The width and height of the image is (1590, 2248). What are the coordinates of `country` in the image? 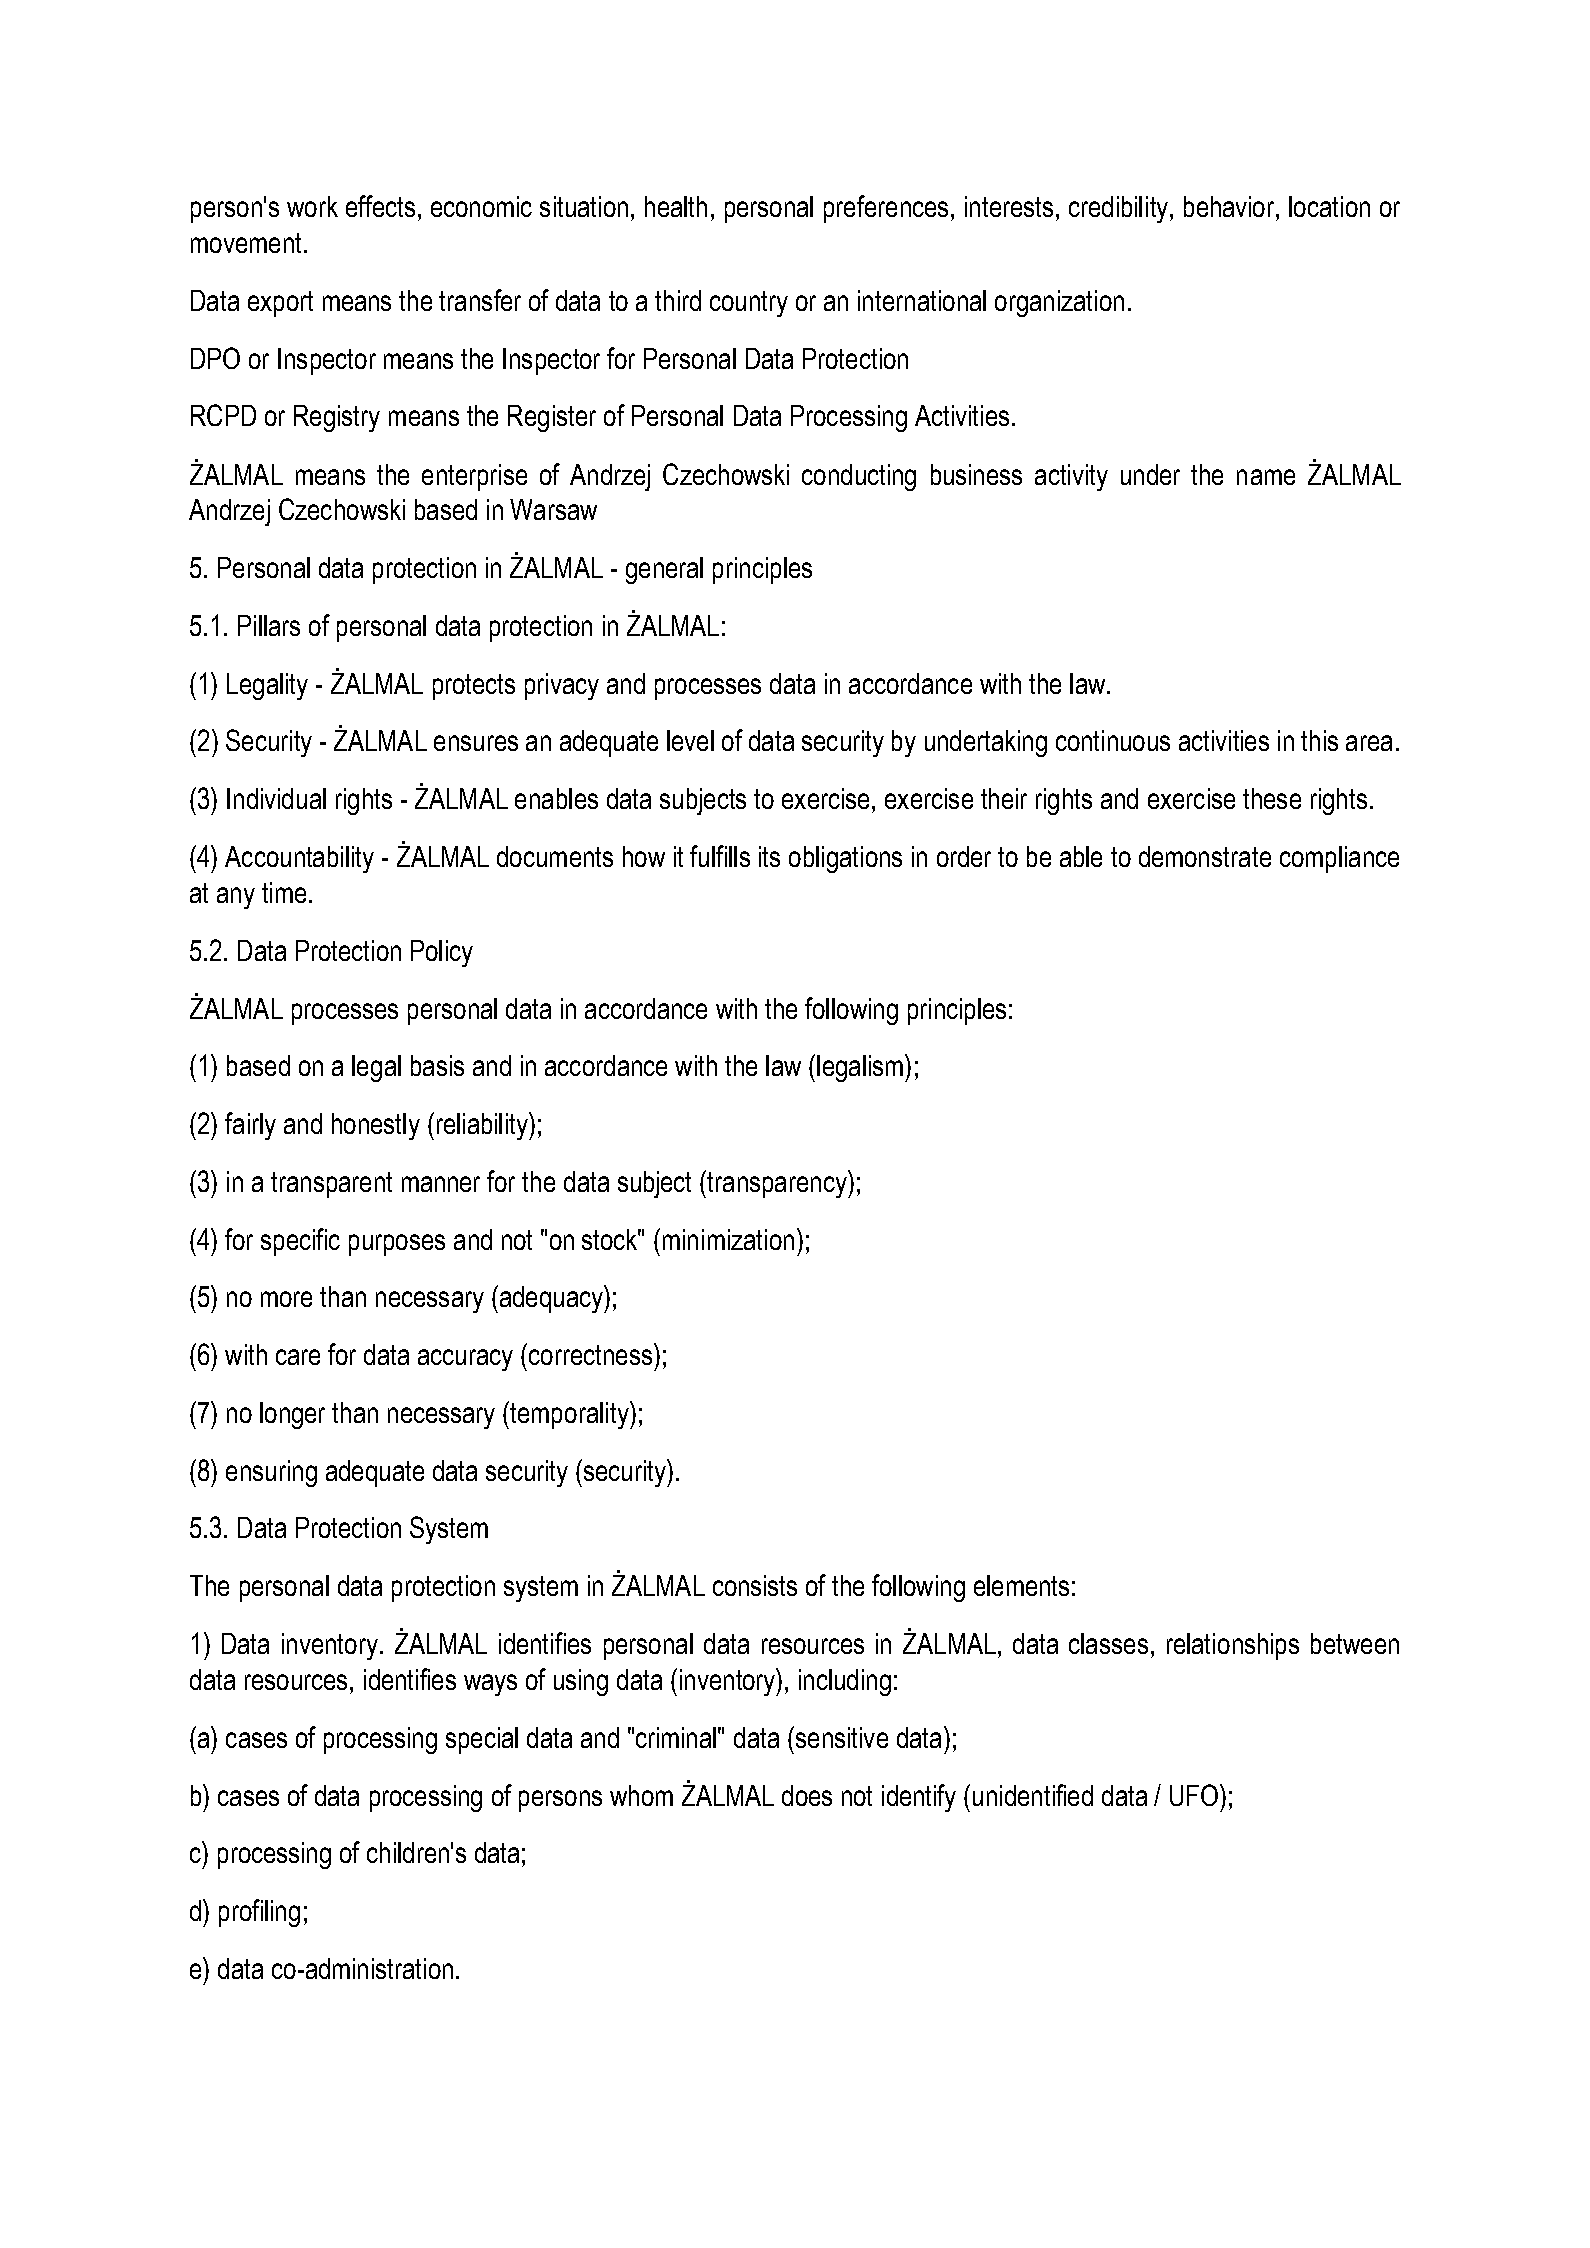 It's located at (749, 304).
